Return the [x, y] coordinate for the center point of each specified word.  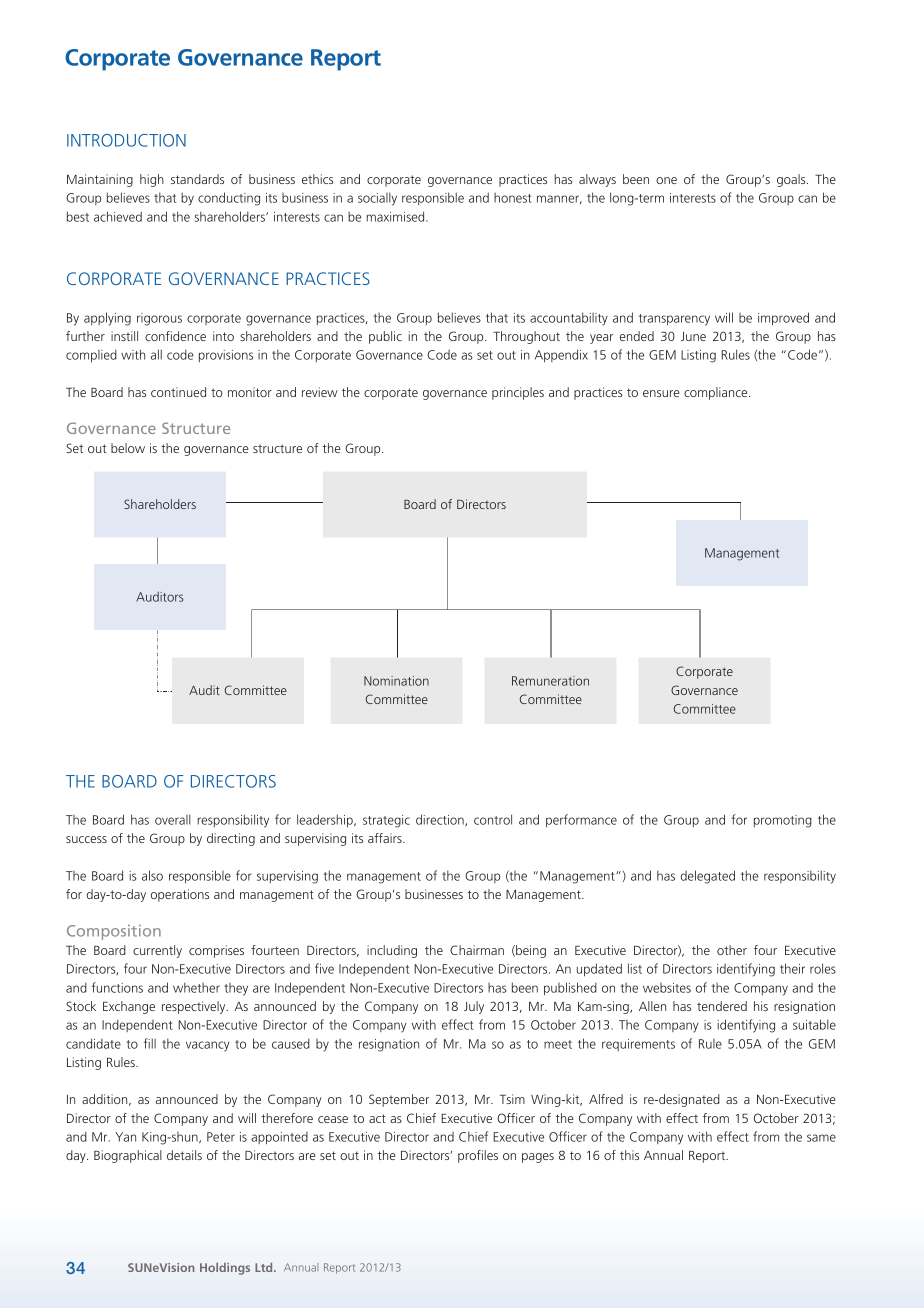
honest [513, 198]
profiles [478, 1156]
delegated [708, 877]
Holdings [225, 1269]
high [152, 180]
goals [792, 180]
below [128, 448]
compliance [717, 393]
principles [518, 393]
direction [441, 820]
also [152, 875]
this [629, 1155]
